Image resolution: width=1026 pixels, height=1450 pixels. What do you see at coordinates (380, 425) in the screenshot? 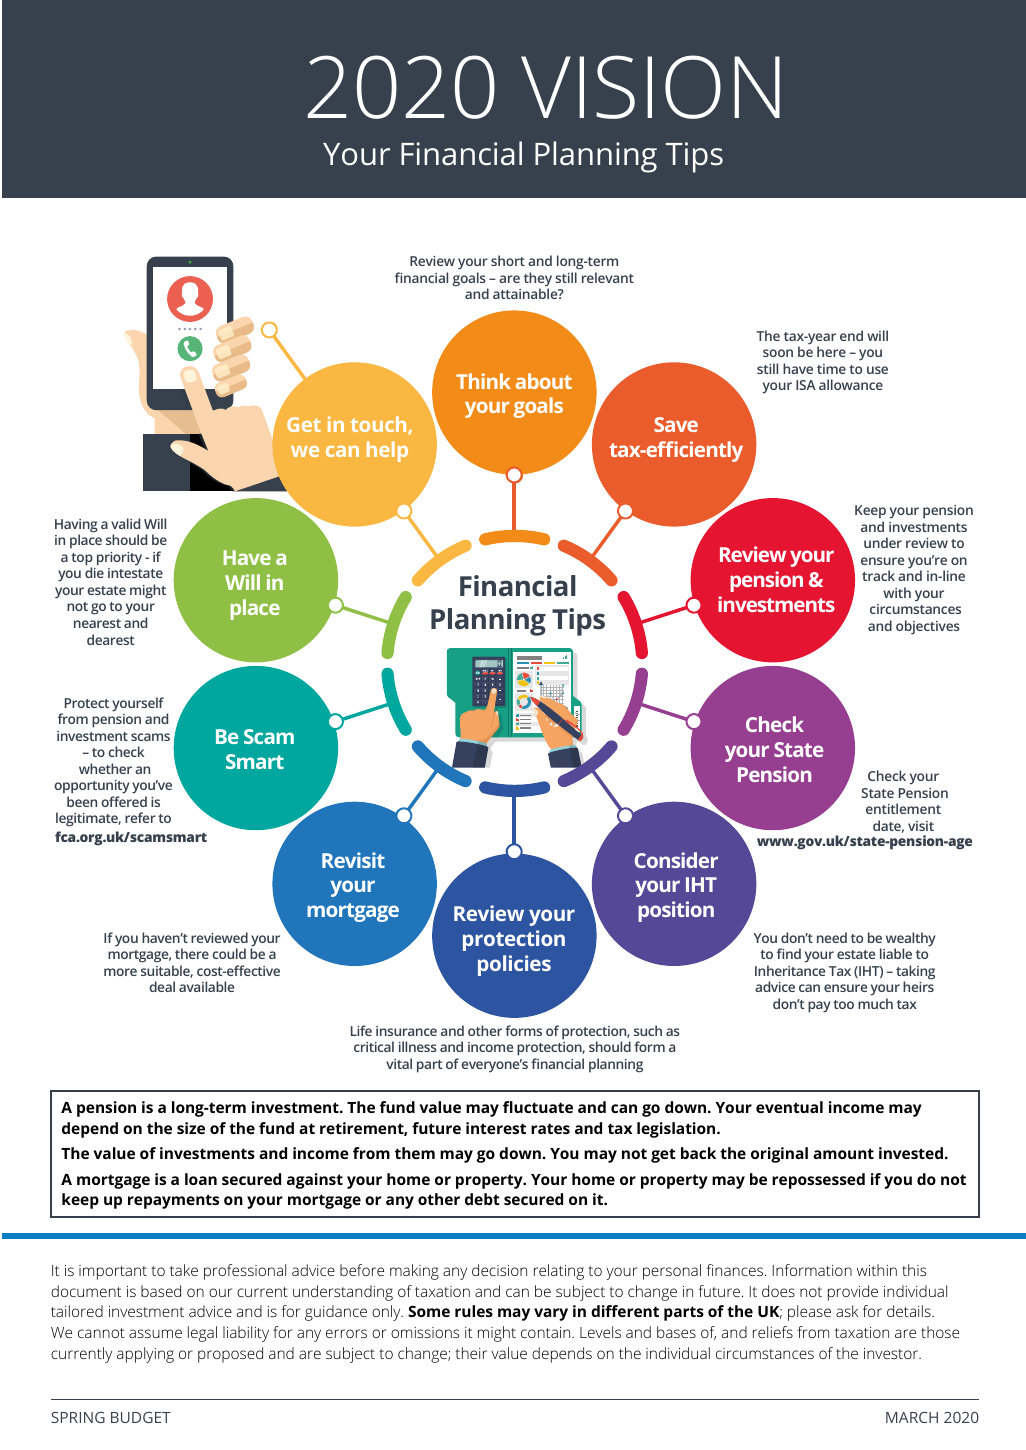
I see `touch` at bounding box center [380, 425].
